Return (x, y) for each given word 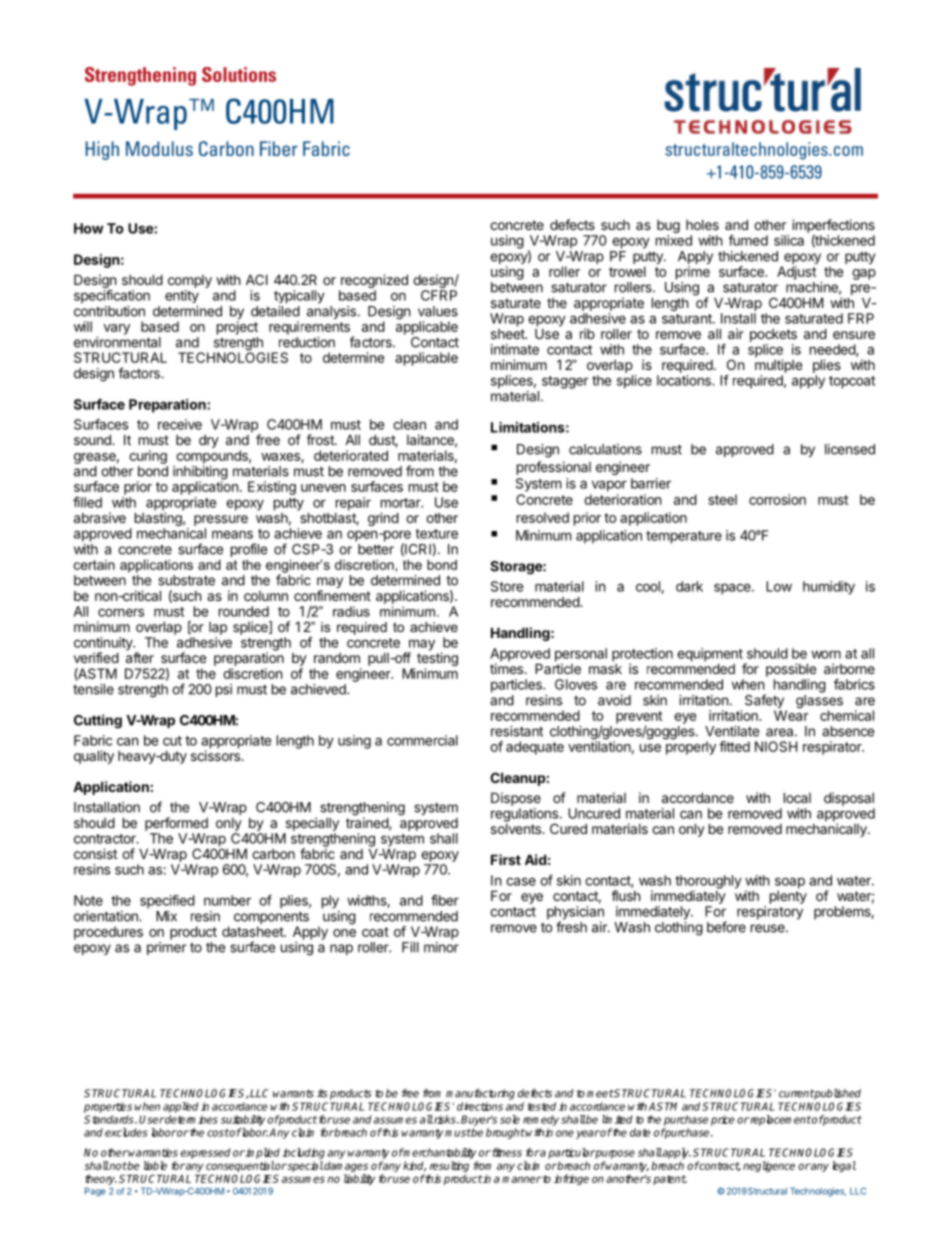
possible (791, 670)
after (140, 656)
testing (437, 660)
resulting (449, 1166)
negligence (769, 1166)
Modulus (159, 149)
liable (155, 1165)
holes (702, 225)
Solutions (239, 74)
